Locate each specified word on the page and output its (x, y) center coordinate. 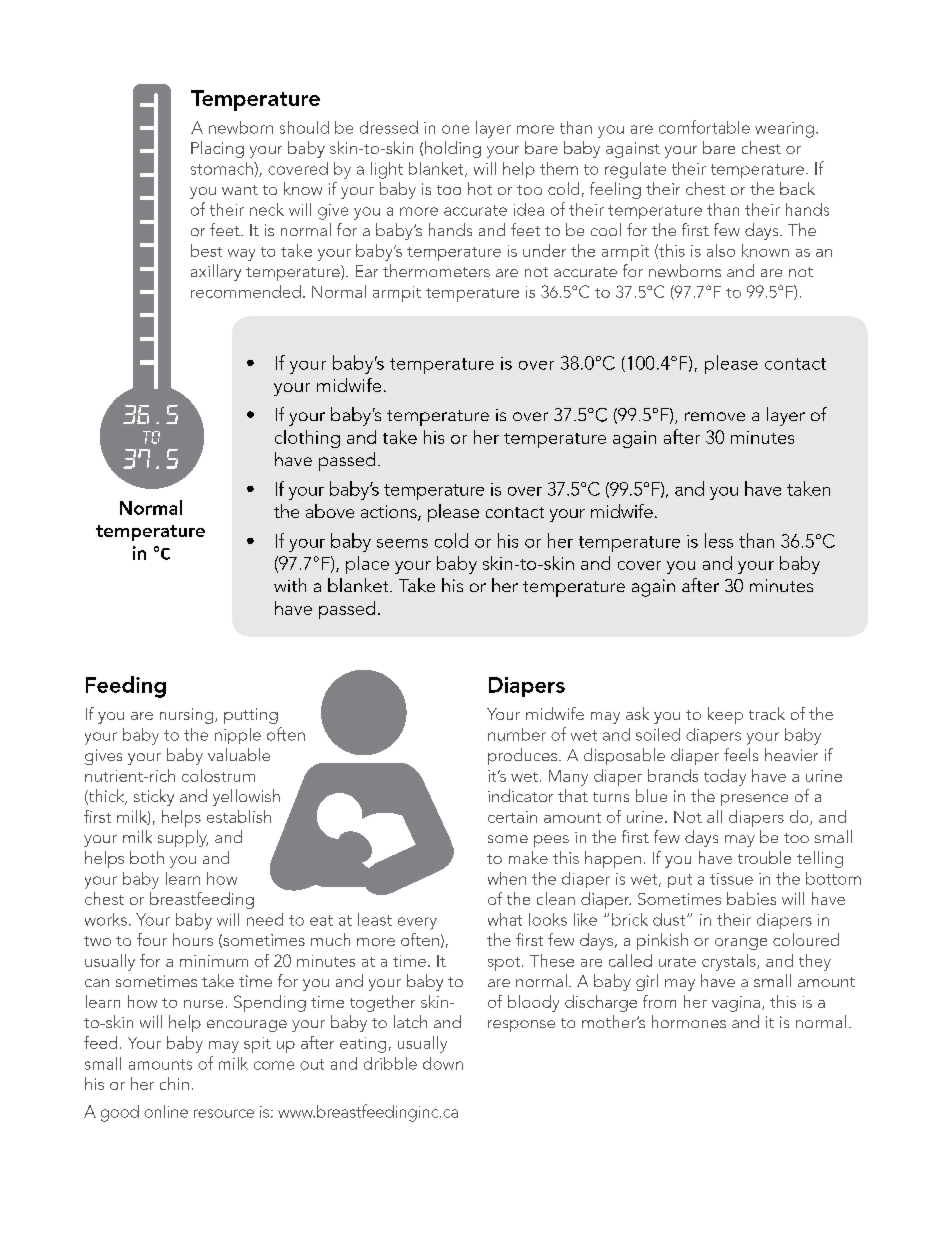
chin (174, 1083)
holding (453, 149)
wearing (784, 130)
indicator (520, 795)
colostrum (218, 775)
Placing (217, 149)
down (443, 1063)
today (725, 777)
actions (390, 513)
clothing (307, 439)
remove (715, 416)
